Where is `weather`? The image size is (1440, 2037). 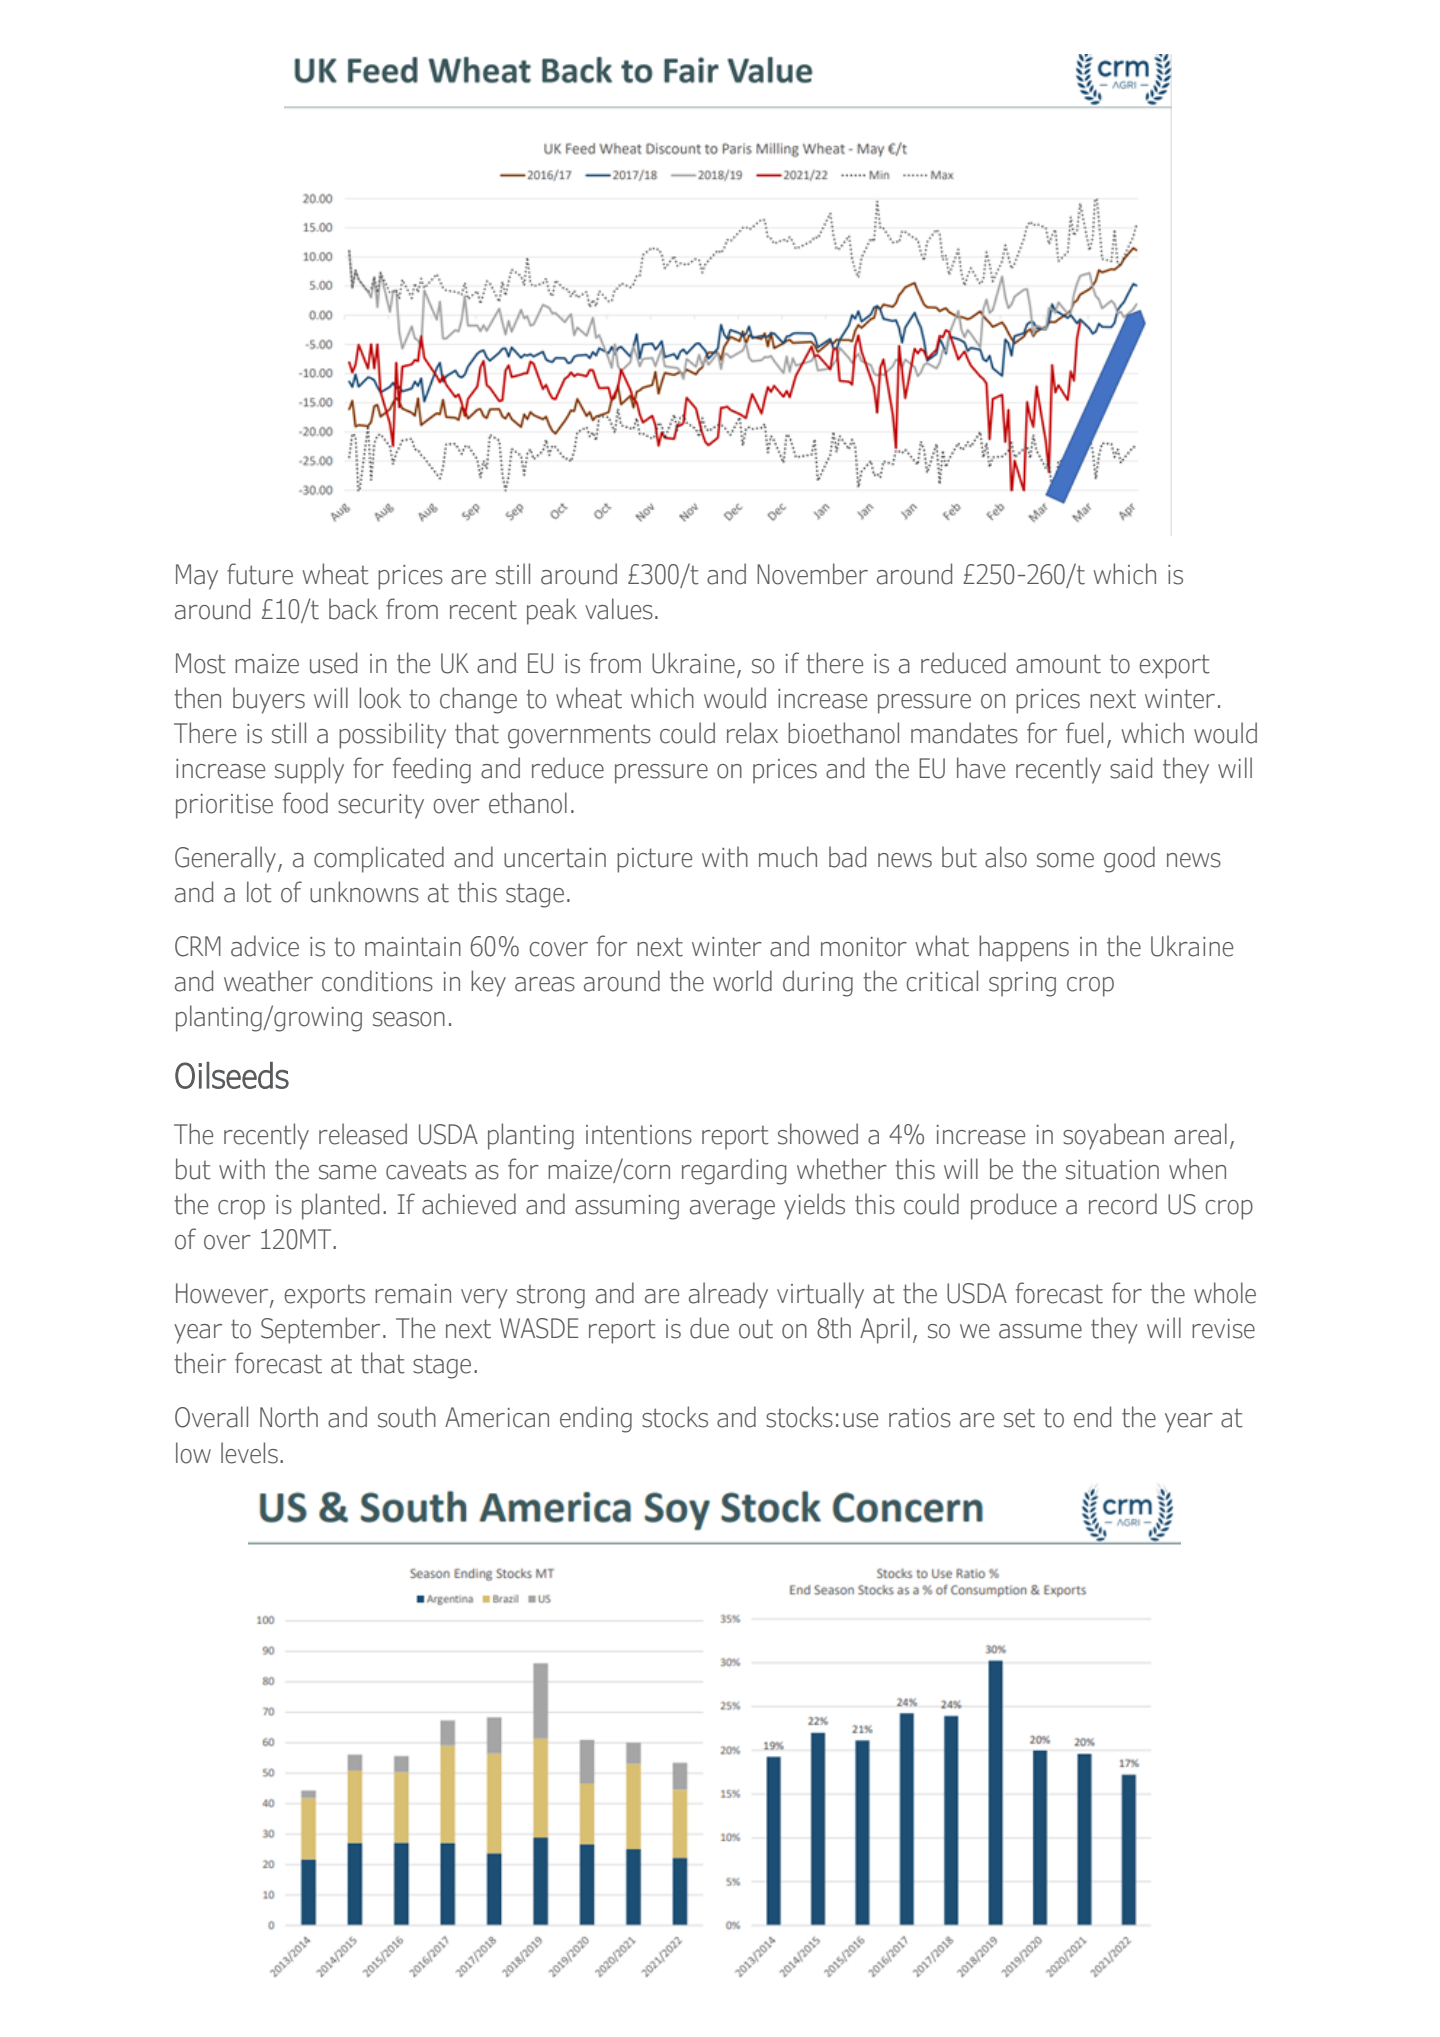
weather is located at coordinates (268, 981).
